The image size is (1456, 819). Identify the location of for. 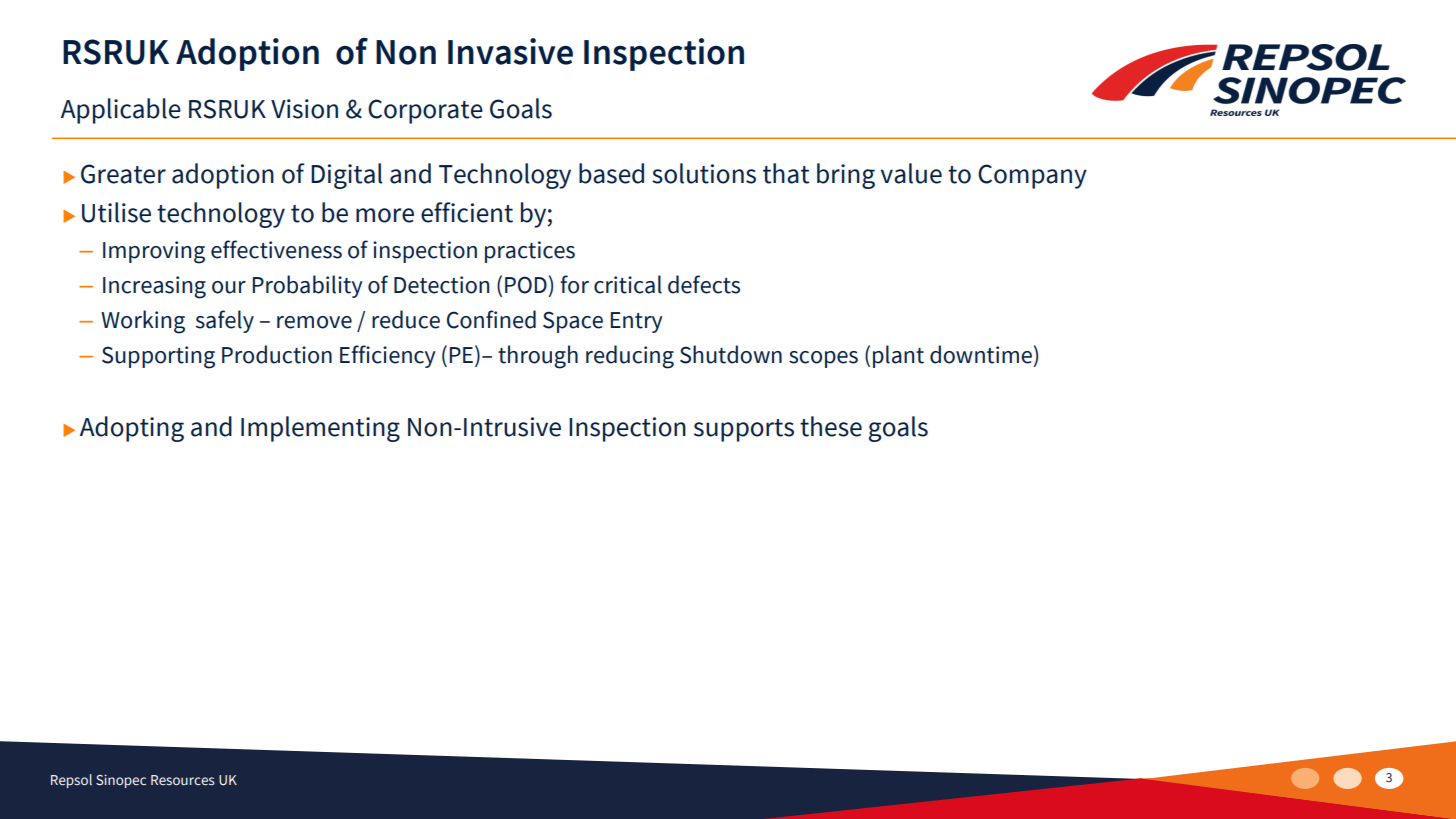
(574, 284).
